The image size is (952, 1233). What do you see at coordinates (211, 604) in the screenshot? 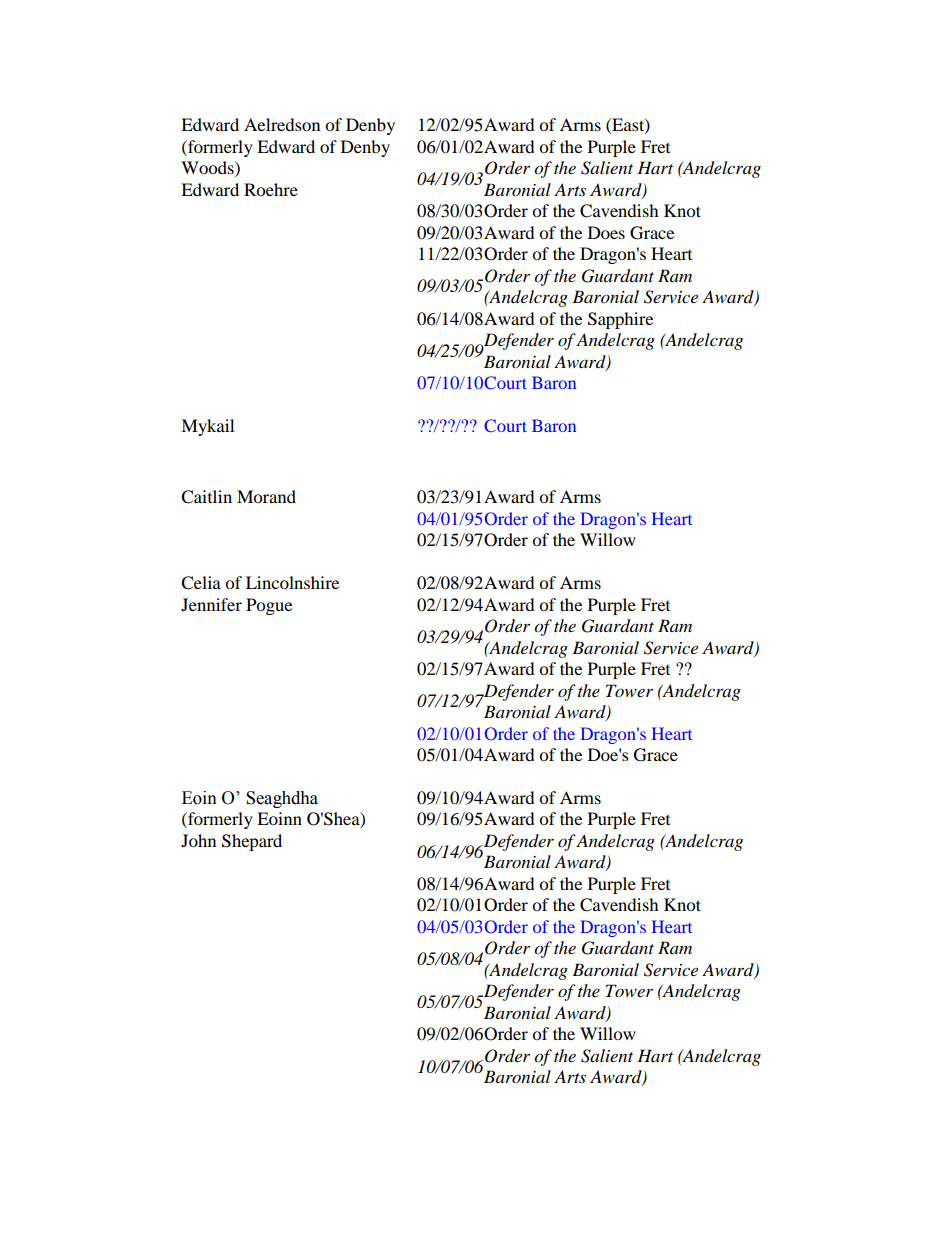
I see `Jennifer` at bounding box center [211, 604].
